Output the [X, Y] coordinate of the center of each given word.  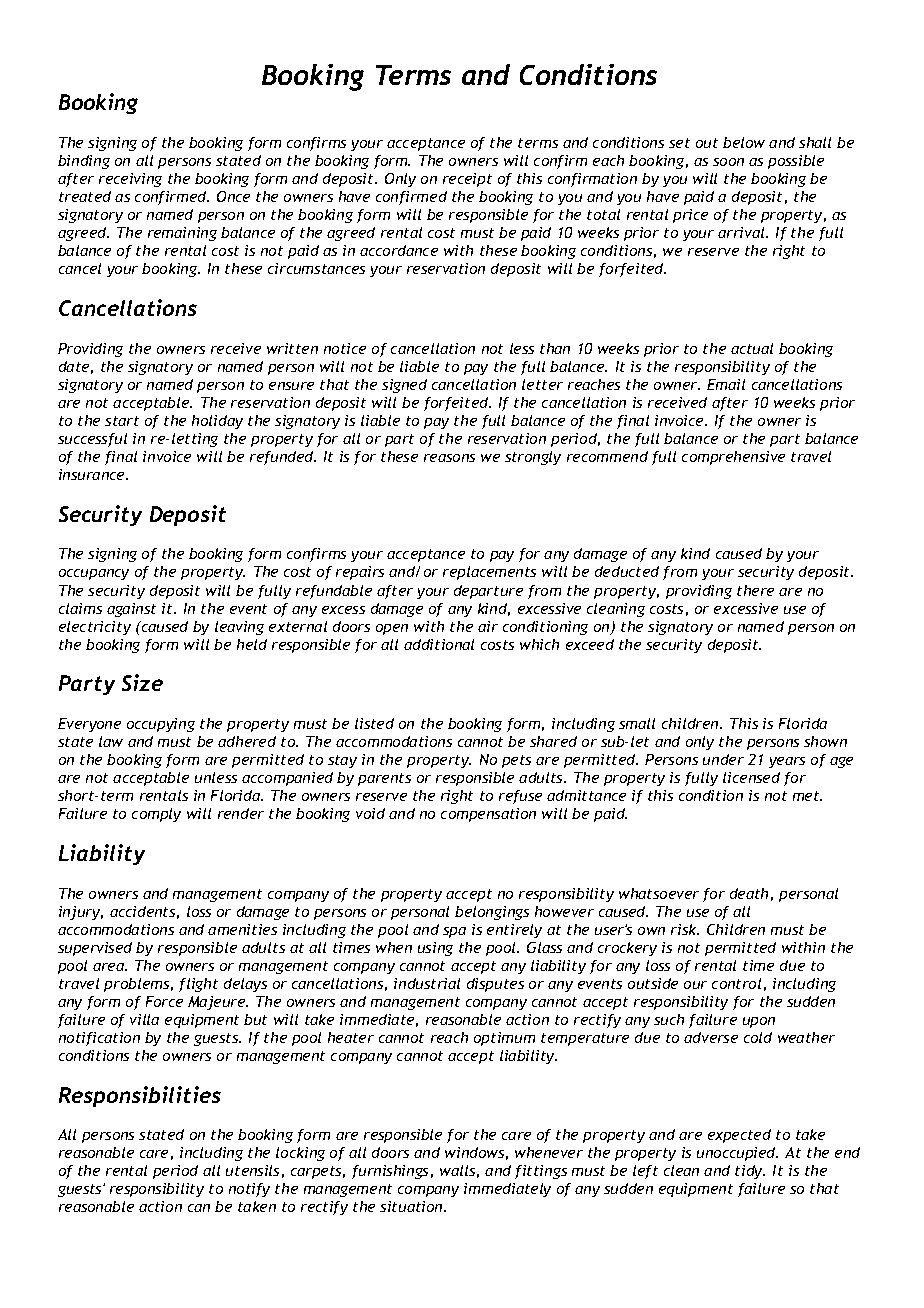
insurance [93, 474]
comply [156, 815]
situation [412, 1206]
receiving [130, 180]
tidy [750, 1172]
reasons [449, 458]
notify [249, 1190]
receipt [467, 180]
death [749, 893]
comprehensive [733, 458]
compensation [488, 815]
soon [728, 162]
